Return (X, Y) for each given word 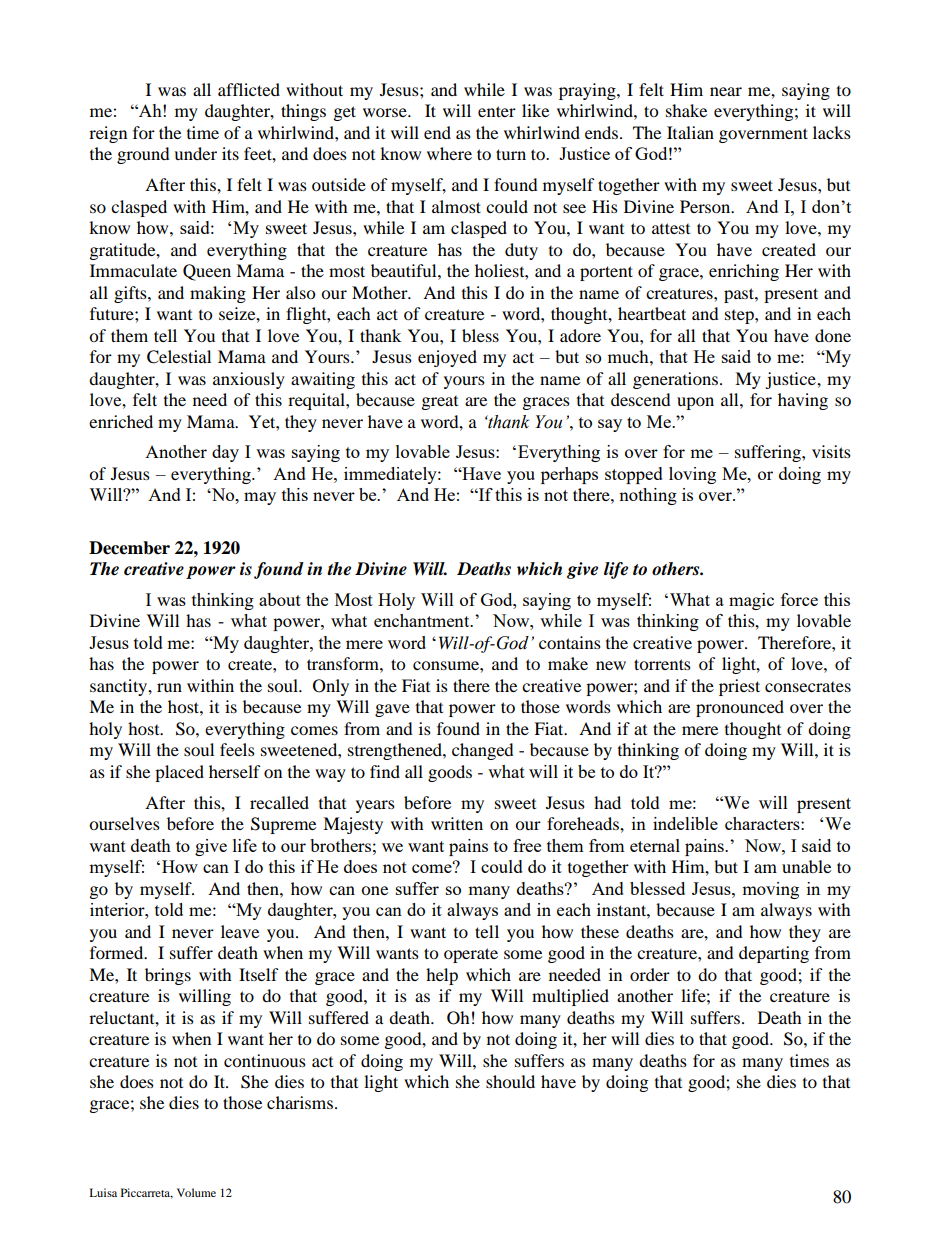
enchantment (423, 620)
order (650, 974)
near (726, 91)
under (195, 153)
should (510, 1081)
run (169, 687)
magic (751, 601)
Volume (196, 1192)
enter (497, 111)
